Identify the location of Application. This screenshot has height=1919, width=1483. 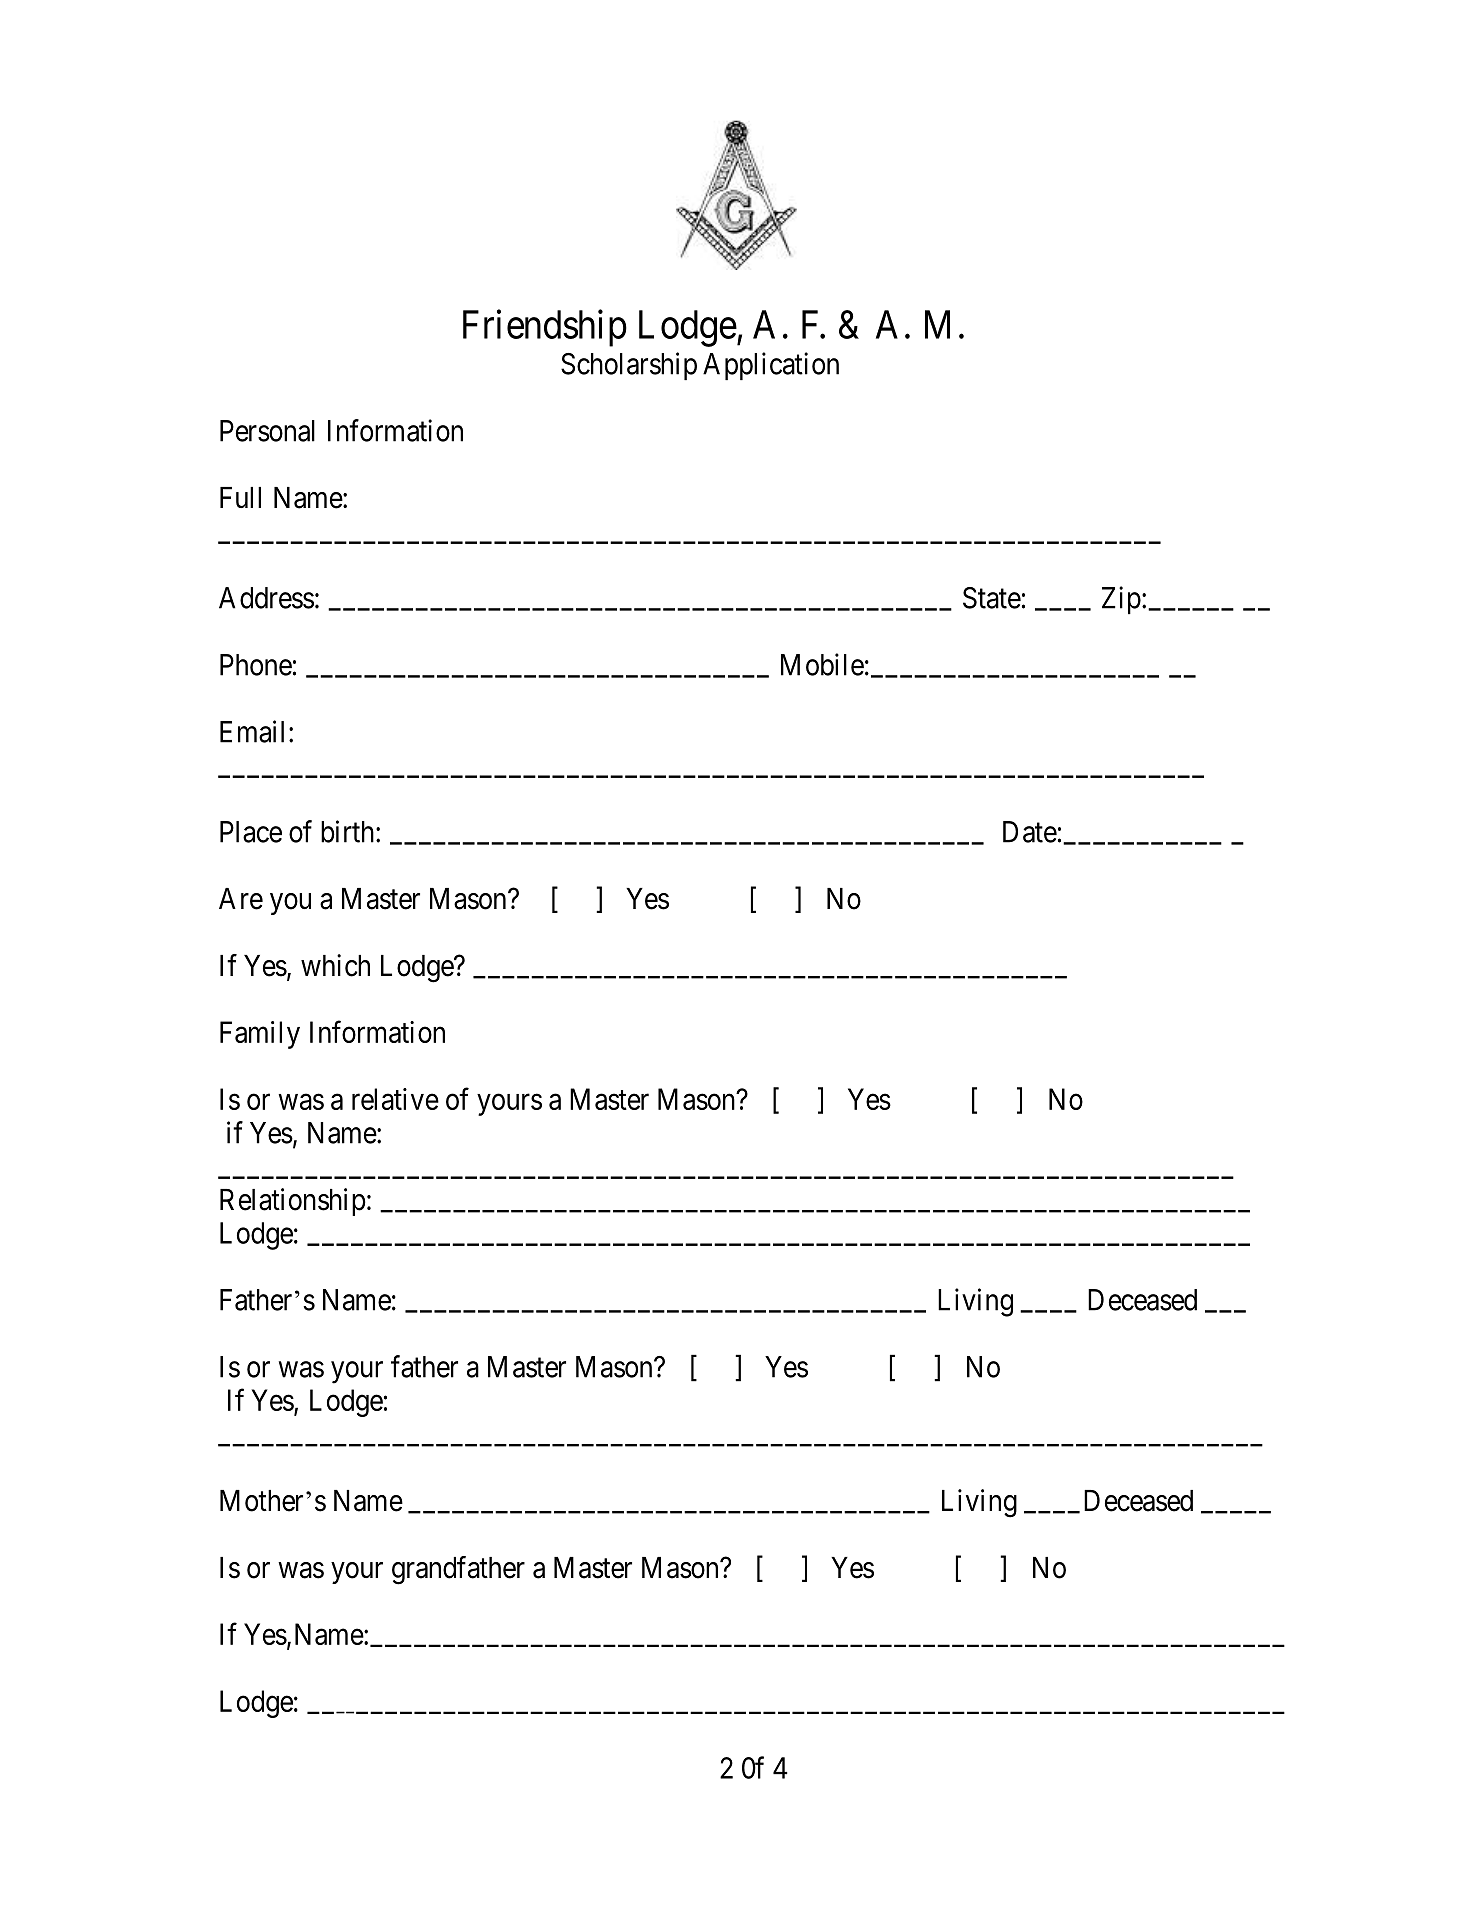
(771, 366).
